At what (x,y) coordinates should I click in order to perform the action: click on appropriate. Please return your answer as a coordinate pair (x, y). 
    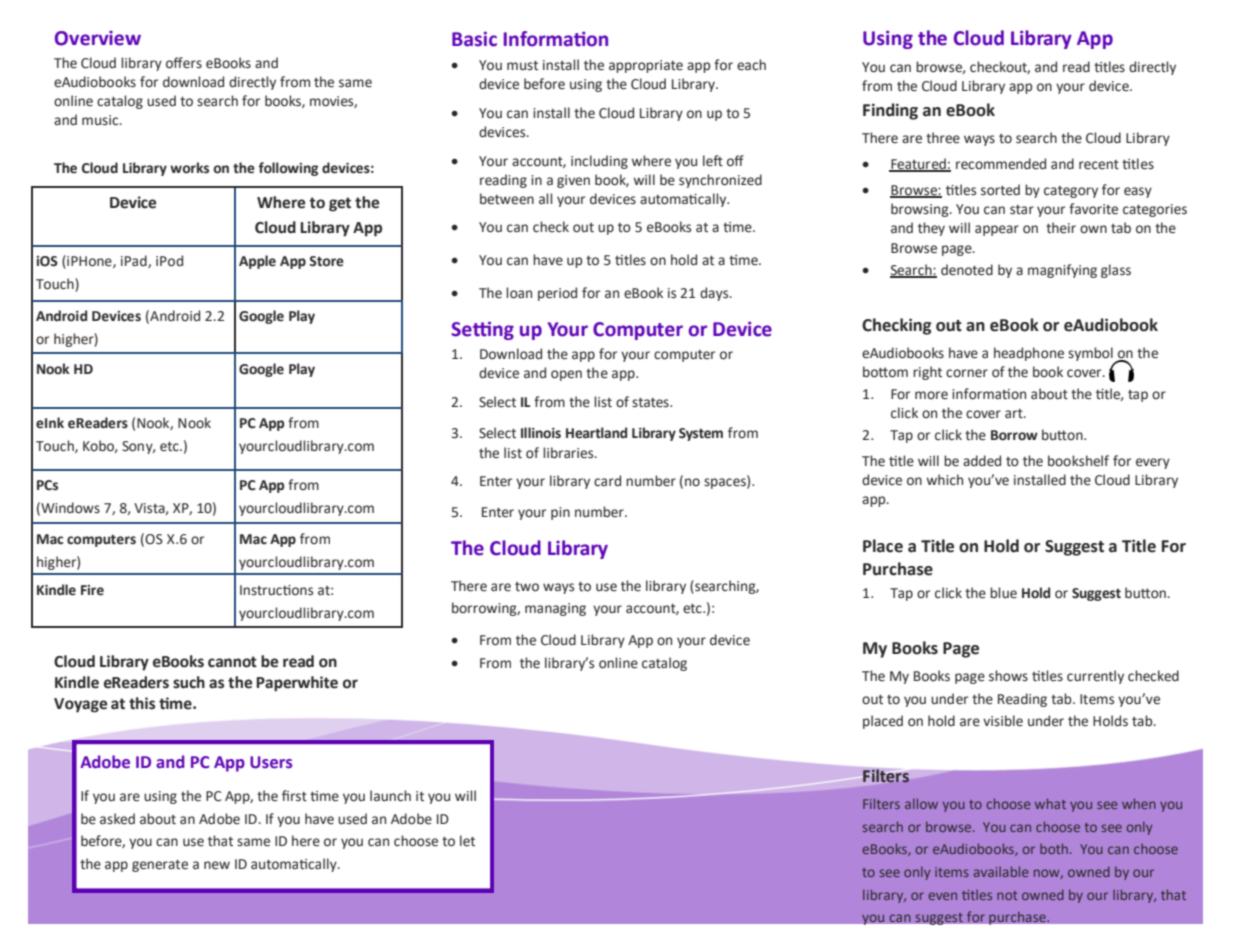
    Looking at the image, I should click on (646, 66).
